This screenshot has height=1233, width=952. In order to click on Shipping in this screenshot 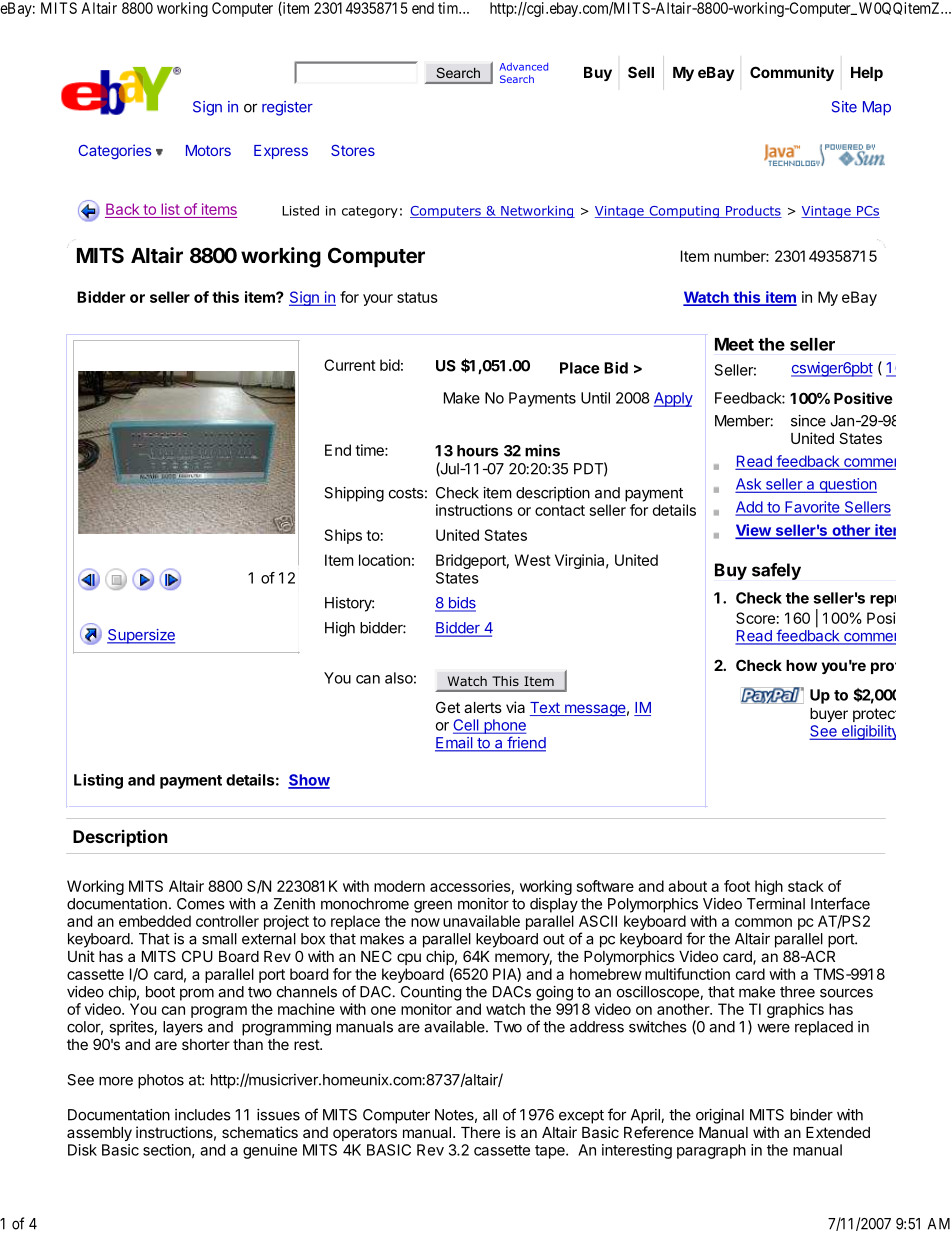, I will do `click(354, 494)`.
